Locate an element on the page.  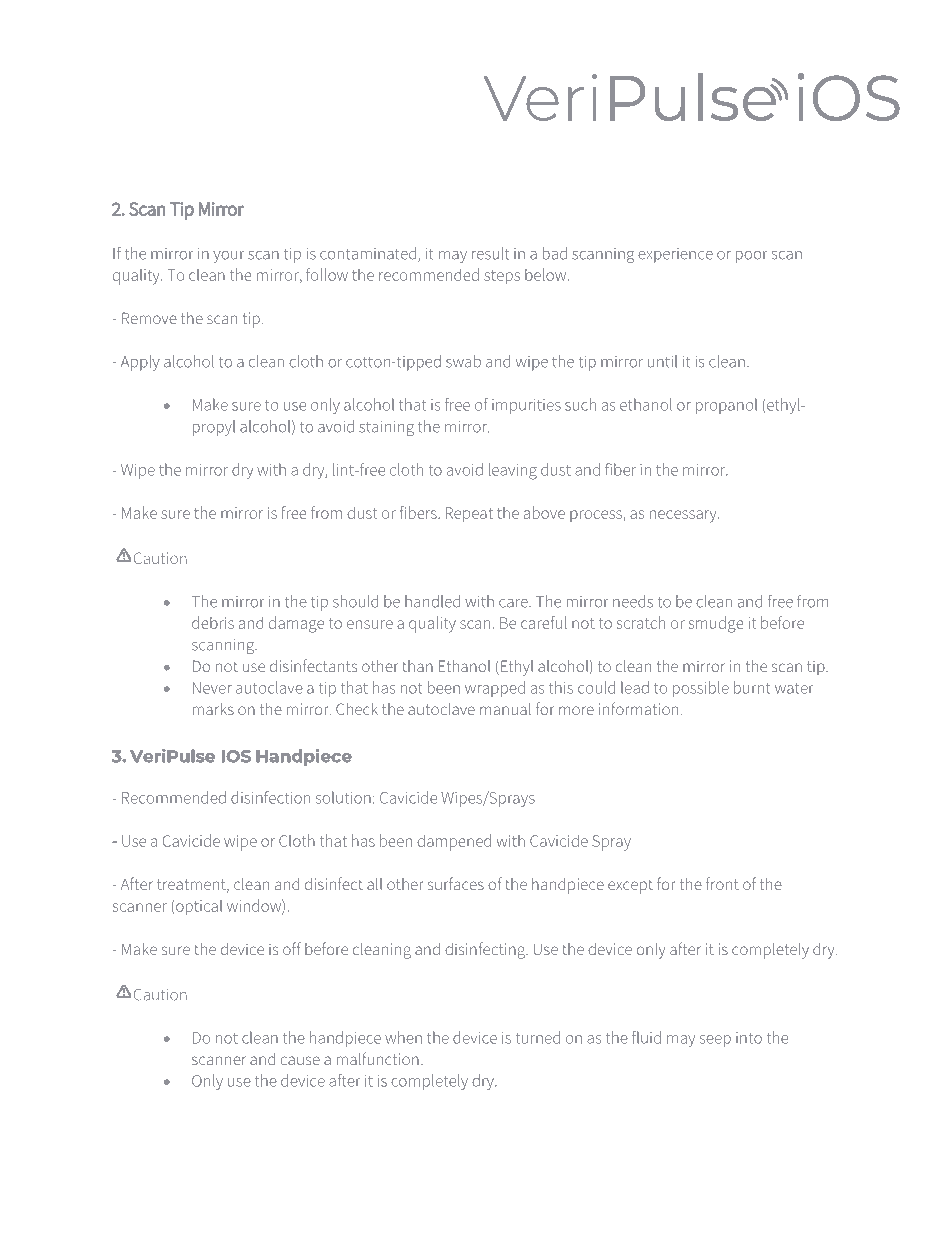
seep is located at coordinates (715, 1041).
